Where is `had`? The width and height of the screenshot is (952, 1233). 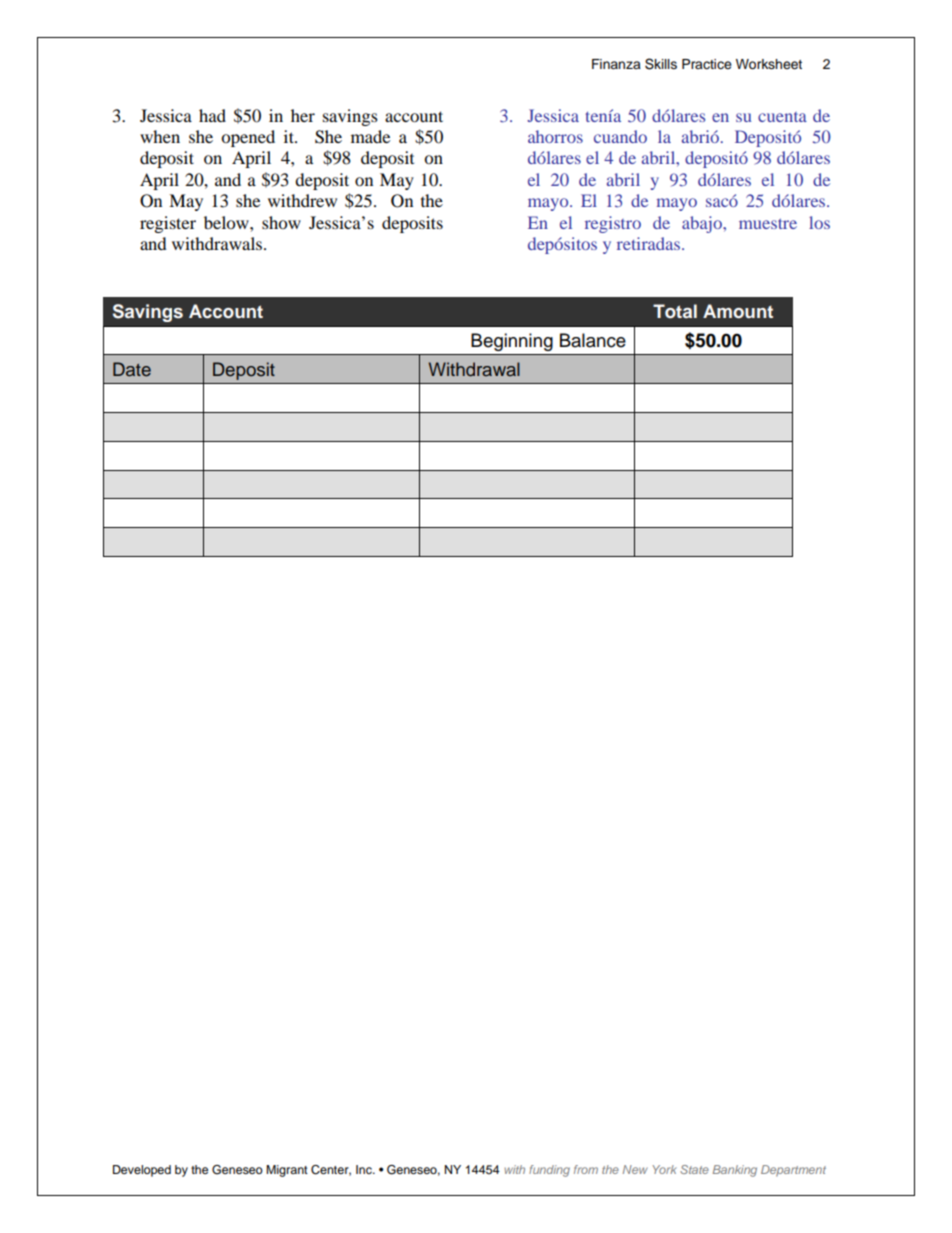
had is located at coordinates (212, 115).
